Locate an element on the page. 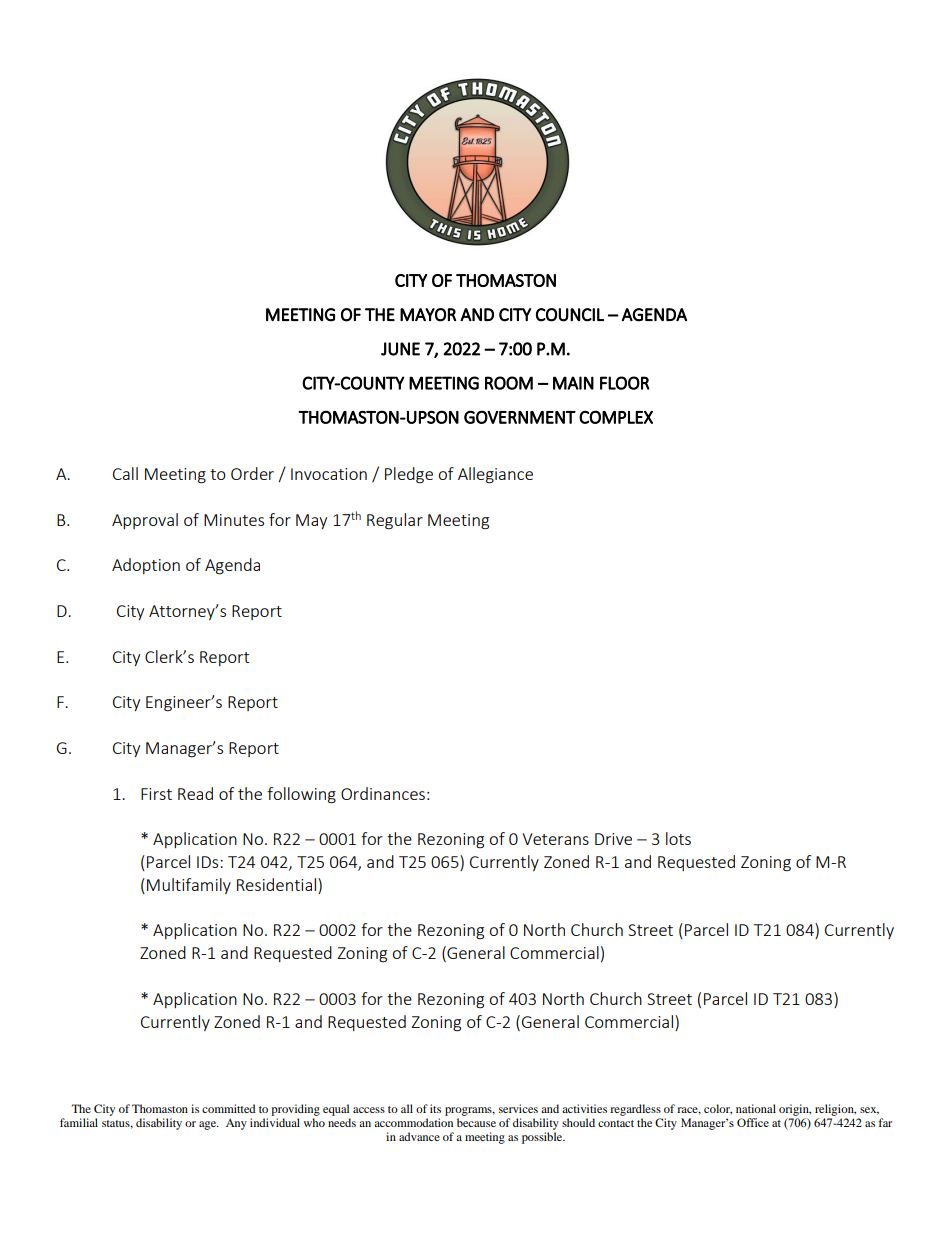 The image size is (952, 1233). FLOOR is located at coordinates (625, 383).
